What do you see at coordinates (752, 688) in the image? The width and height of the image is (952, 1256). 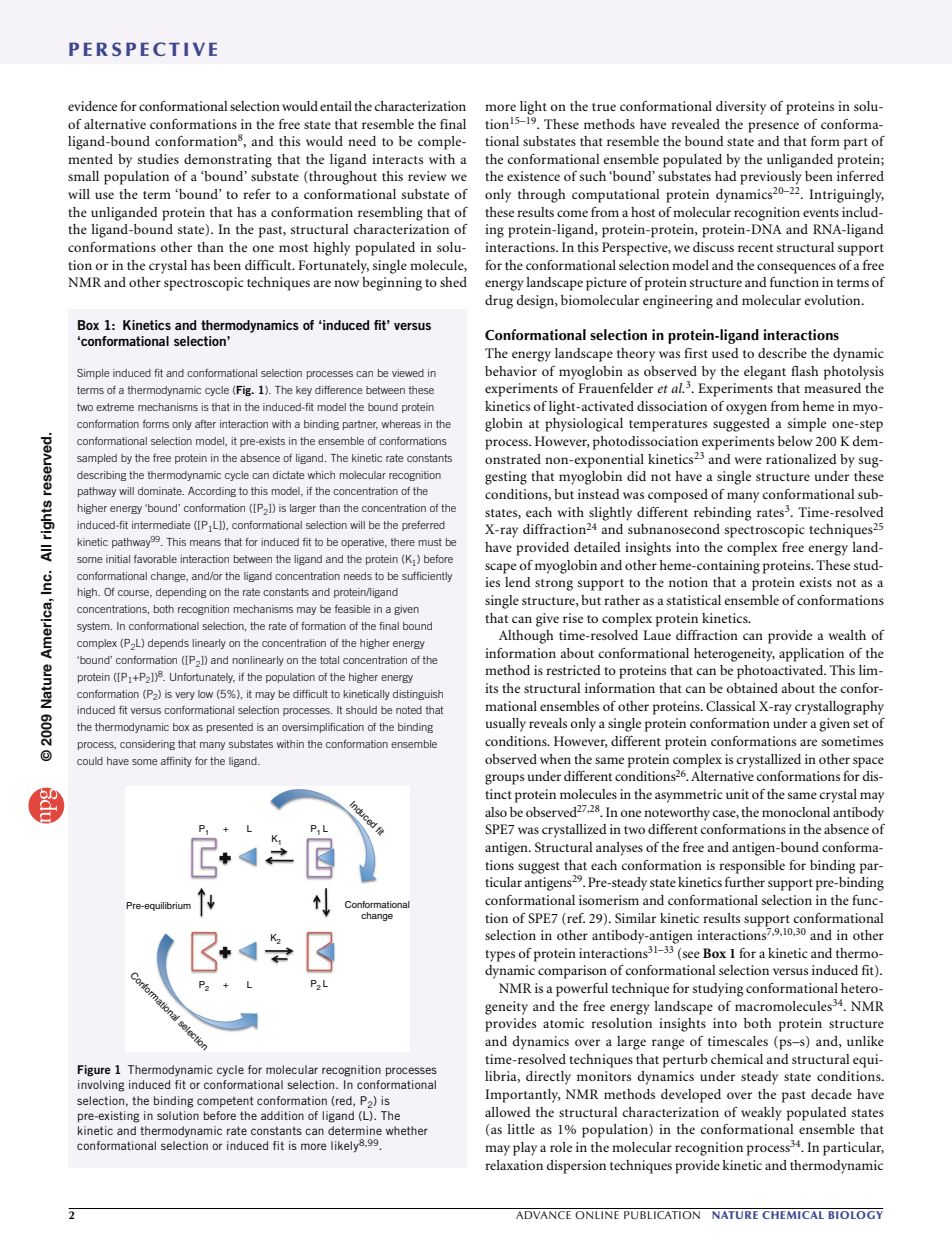 I see `obtained` at bounding box center [752, 688].
